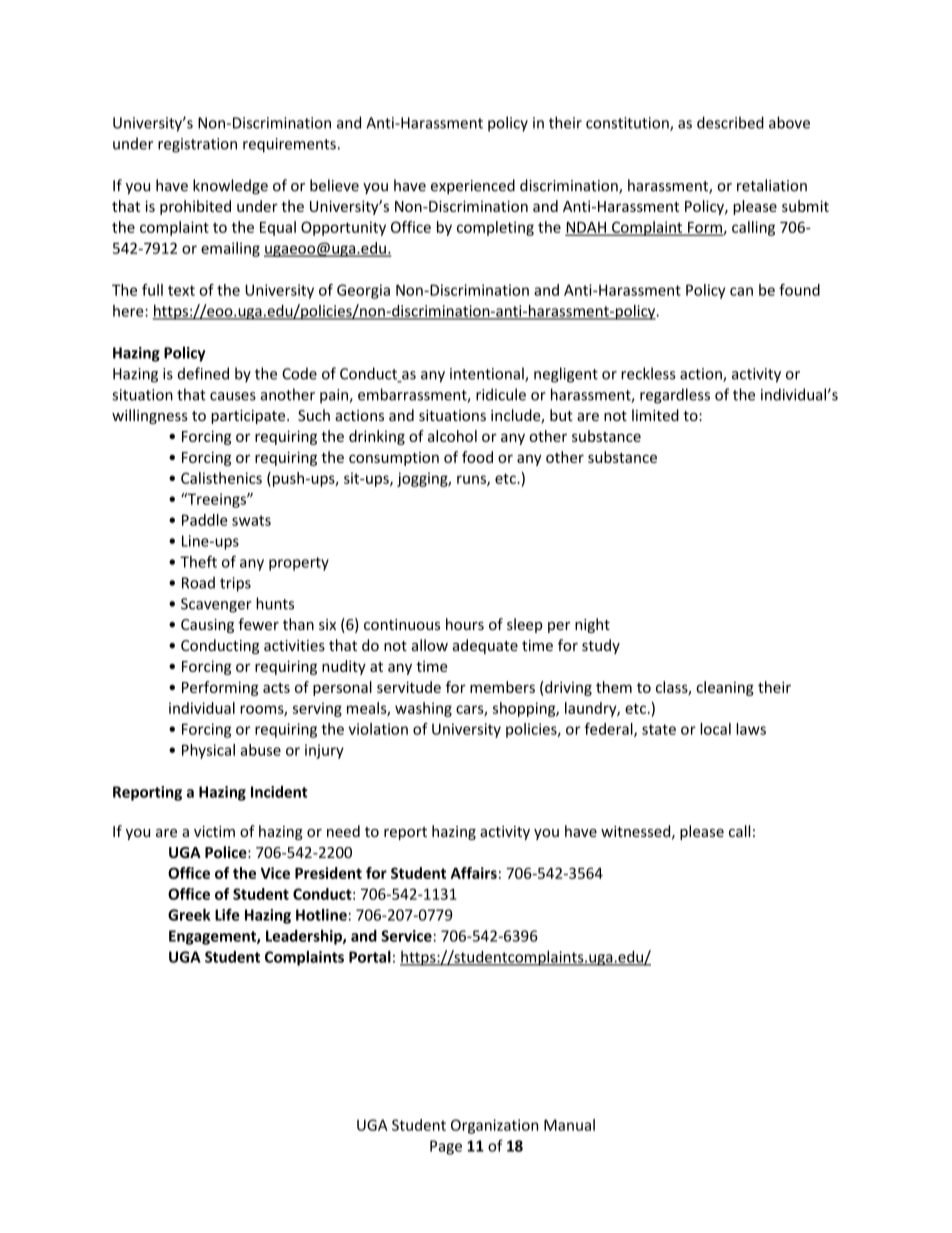 The image size is (952, 1233). Describe the element at coordinates (474, 873) in the screenshot. I see `Affairs` at that location.
